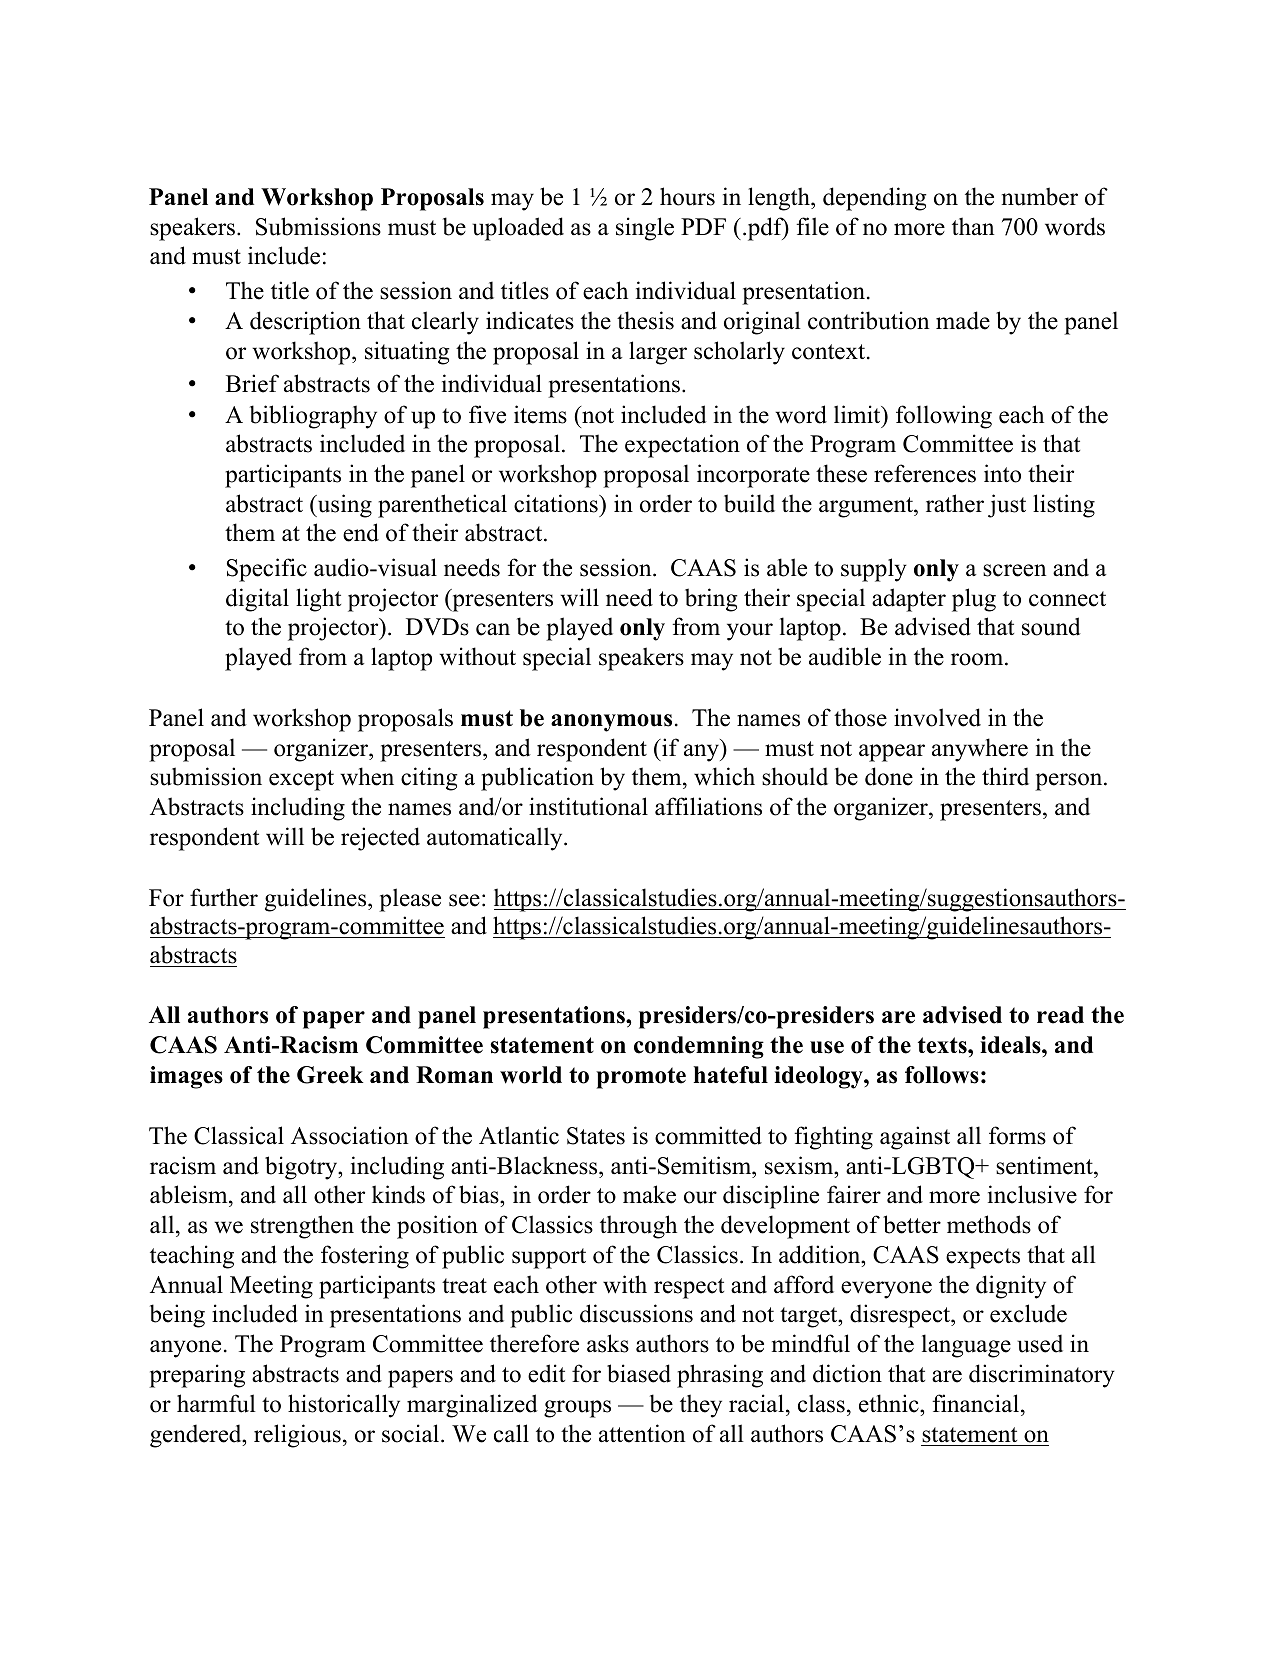  Describe the element at coordinates (330, 1075) in the document. I see `Greek` at that location.
